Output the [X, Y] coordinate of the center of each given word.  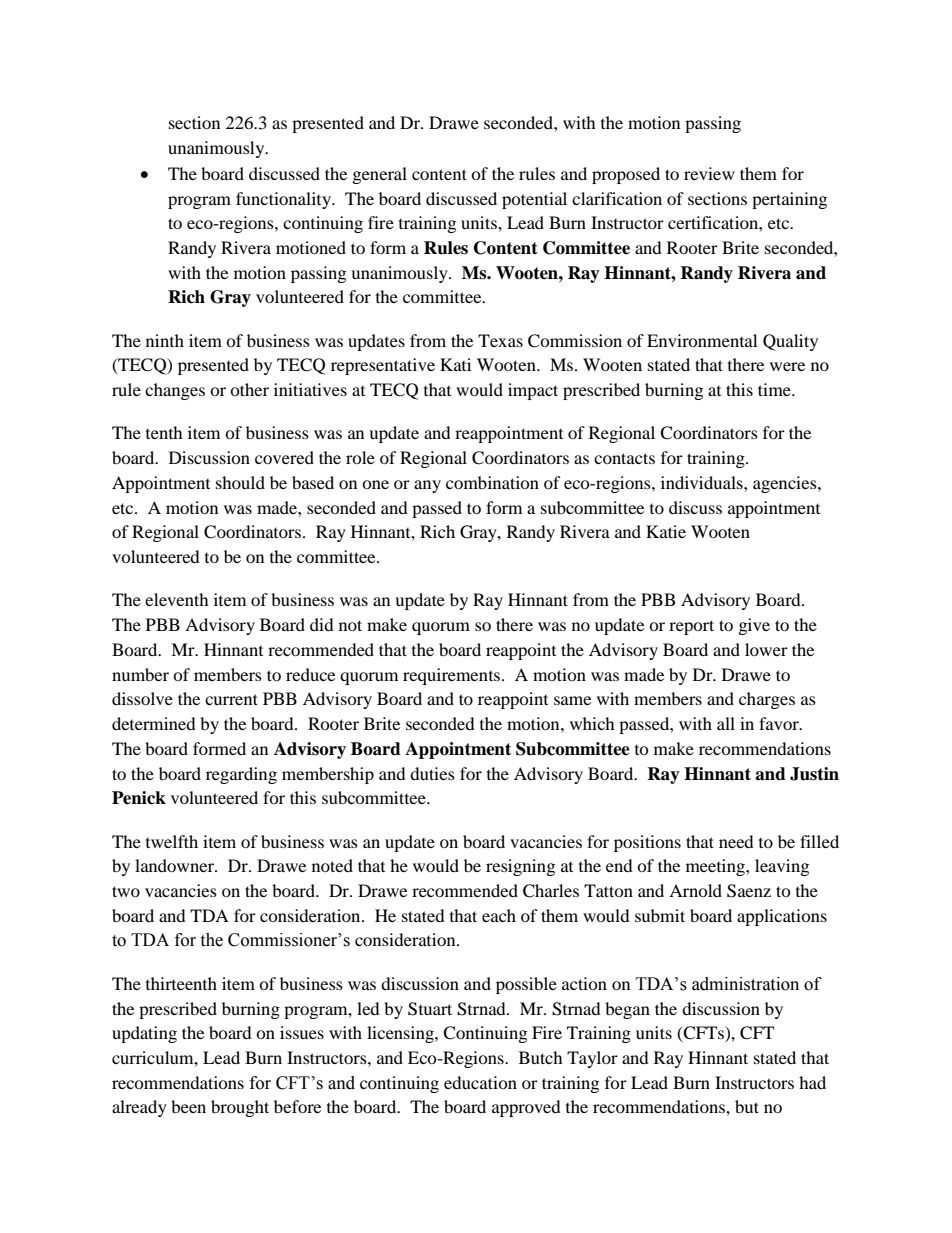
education [480, 1082]
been [188, 1106]
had [812, 1082]
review [709, 173]
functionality [284, 200]
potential [534, 200]
